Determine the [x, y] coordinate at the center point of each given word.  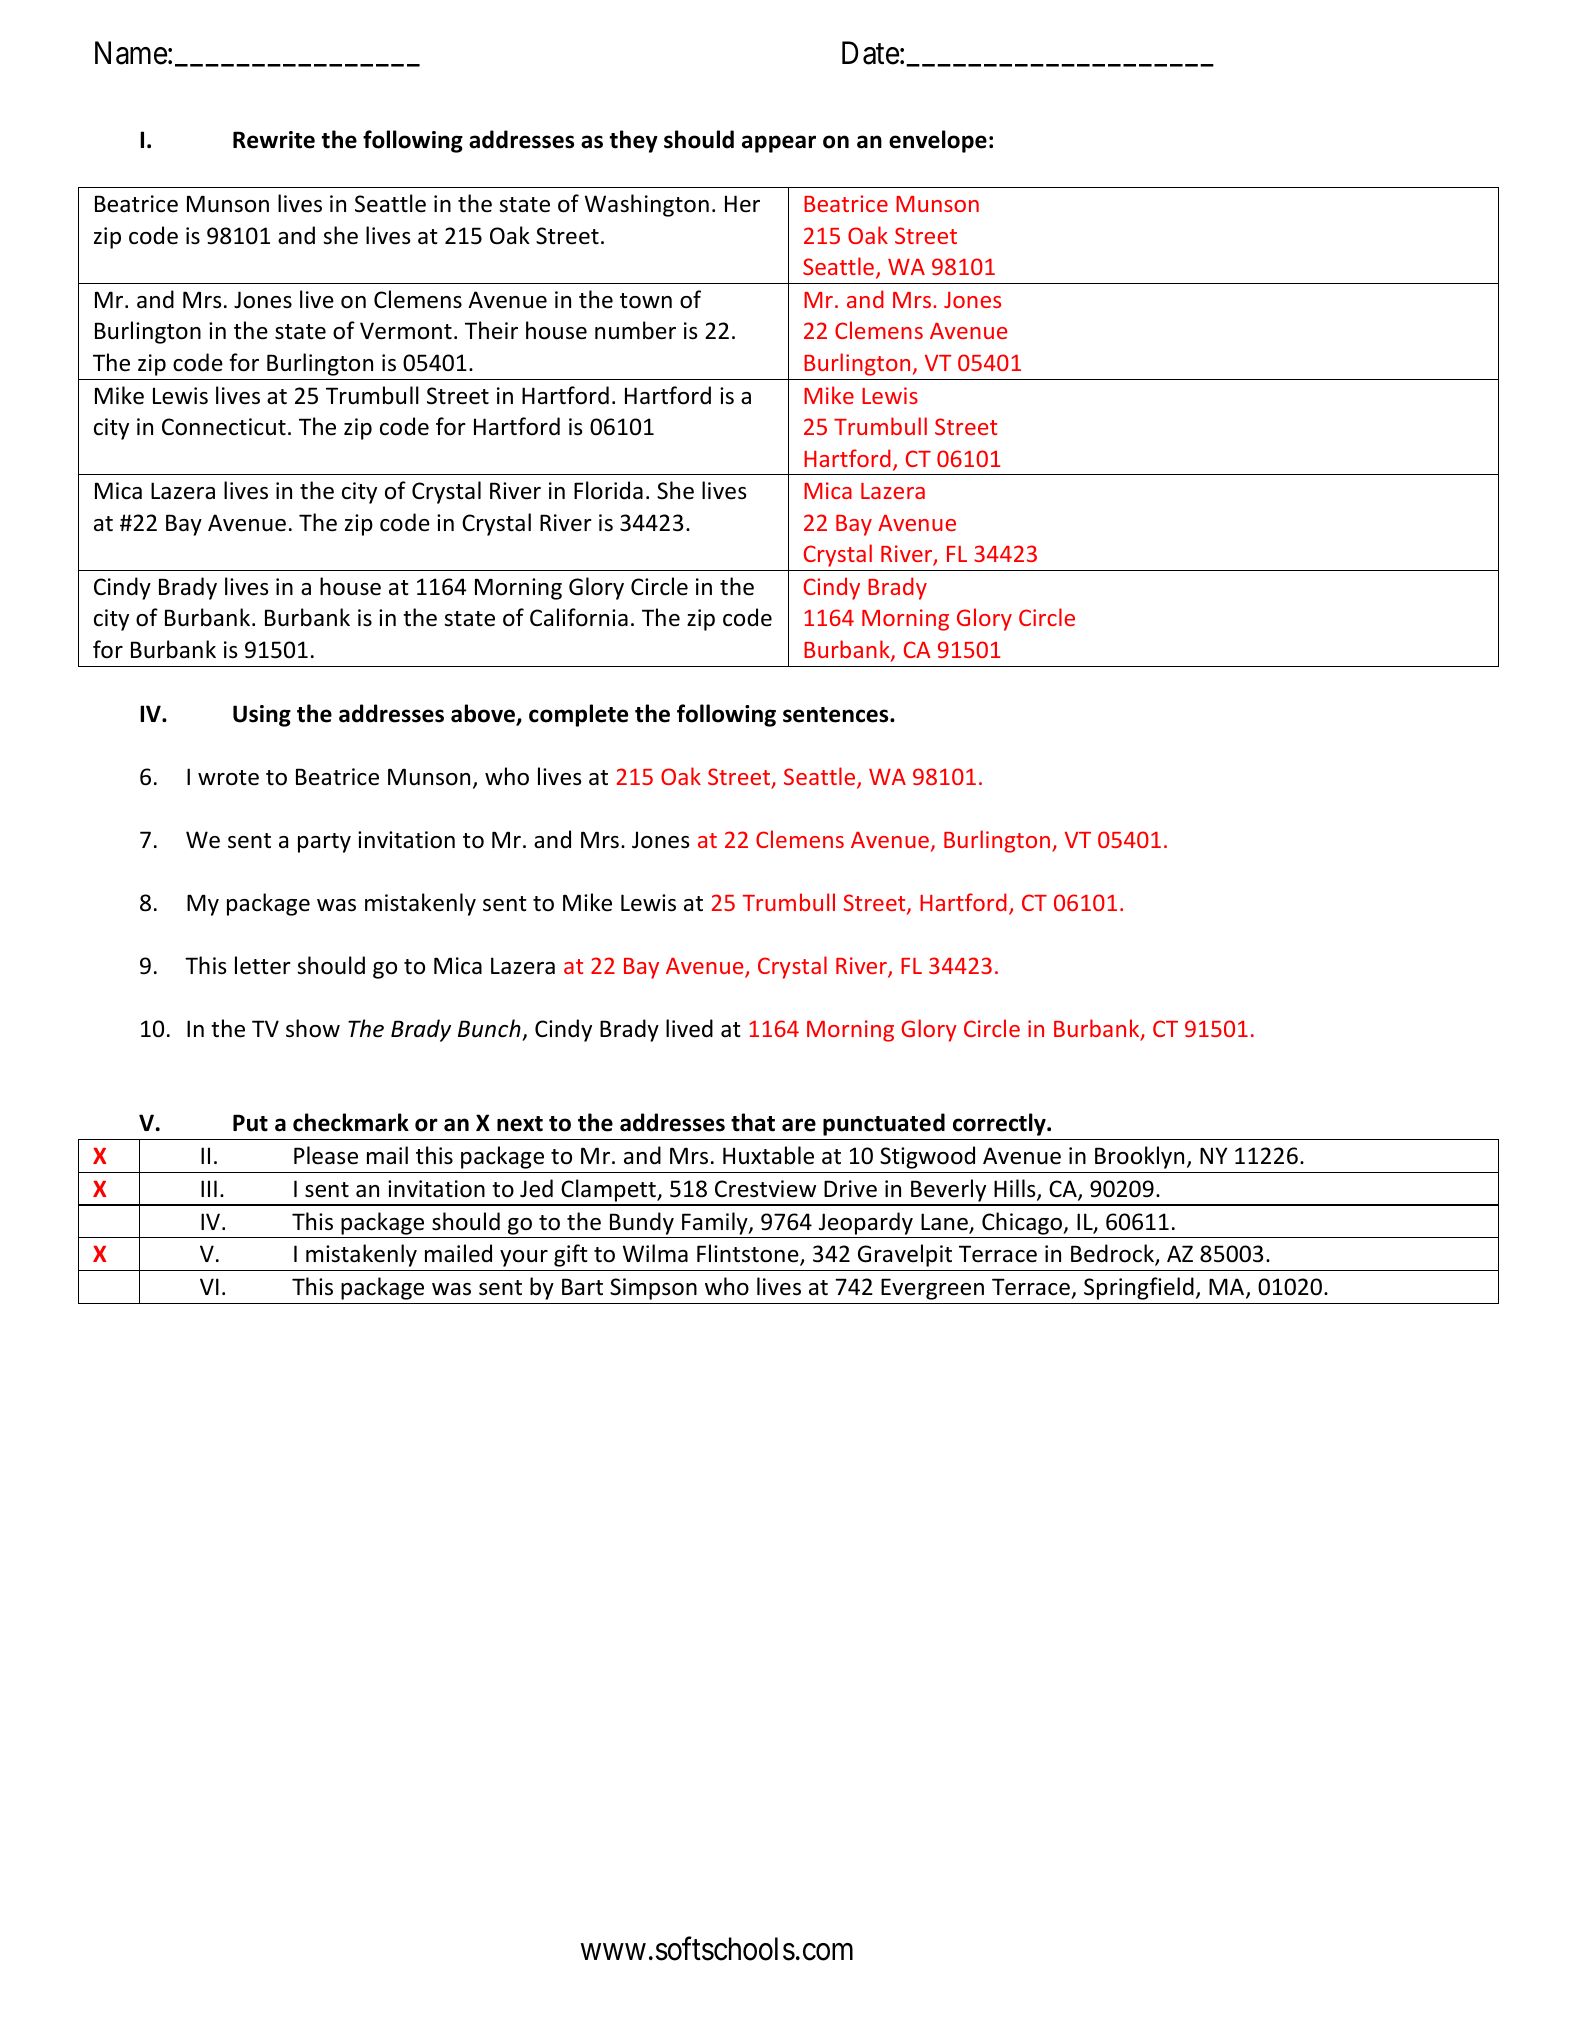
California [579, 617]
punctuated [884, 1124]
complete [578, 715]
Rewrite [274, 140]
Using [262, 716]
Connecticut [224, 427]
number [635, 330]
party [324, 843]
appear [779, 144]
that [753, 1122]
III [209, 1188]
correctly [1000, 1124]
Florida [608, 490]
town [646, 301]
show [313, 1028]
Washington [647, 205]
